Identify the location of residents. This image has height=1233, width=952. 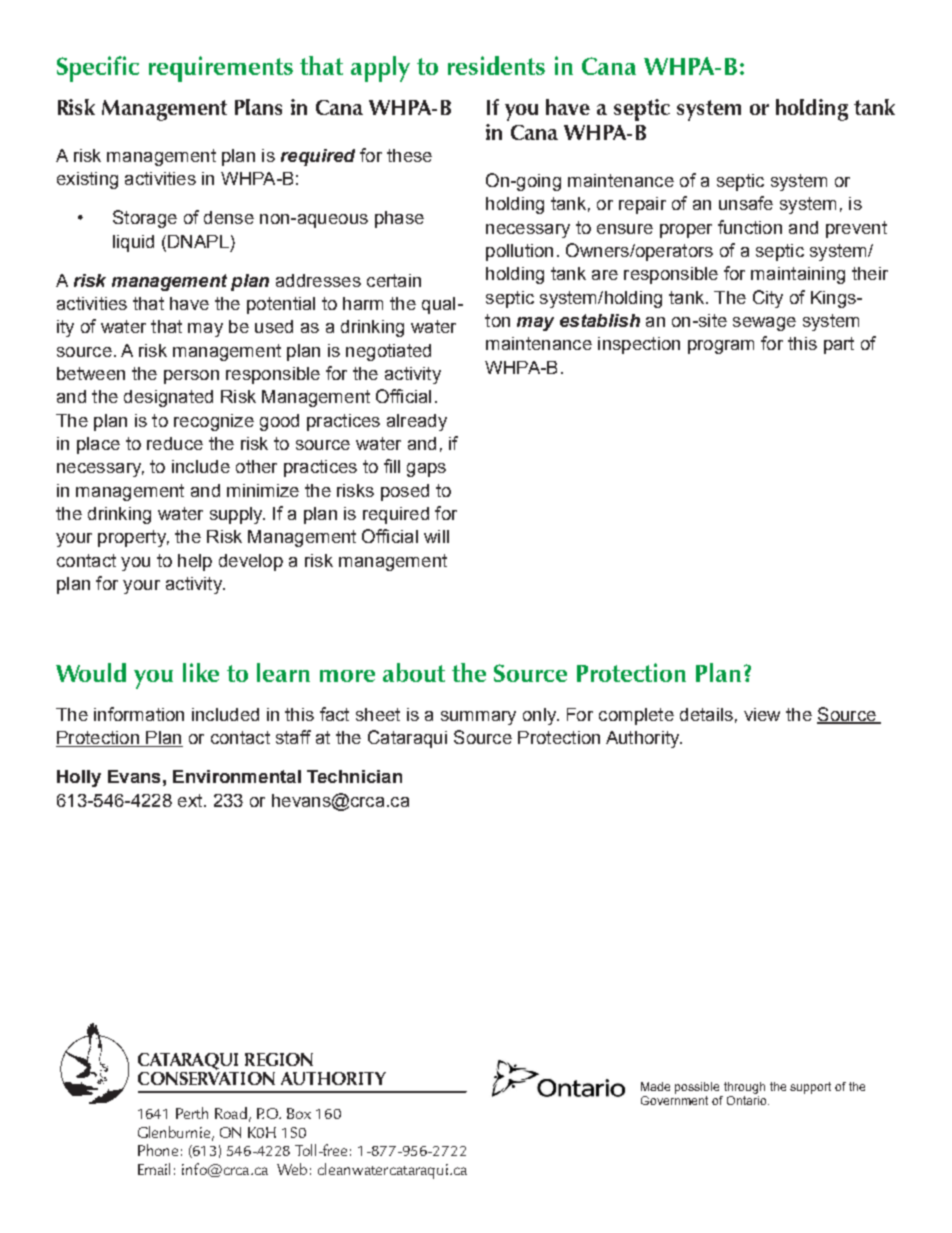
(496, 65).
